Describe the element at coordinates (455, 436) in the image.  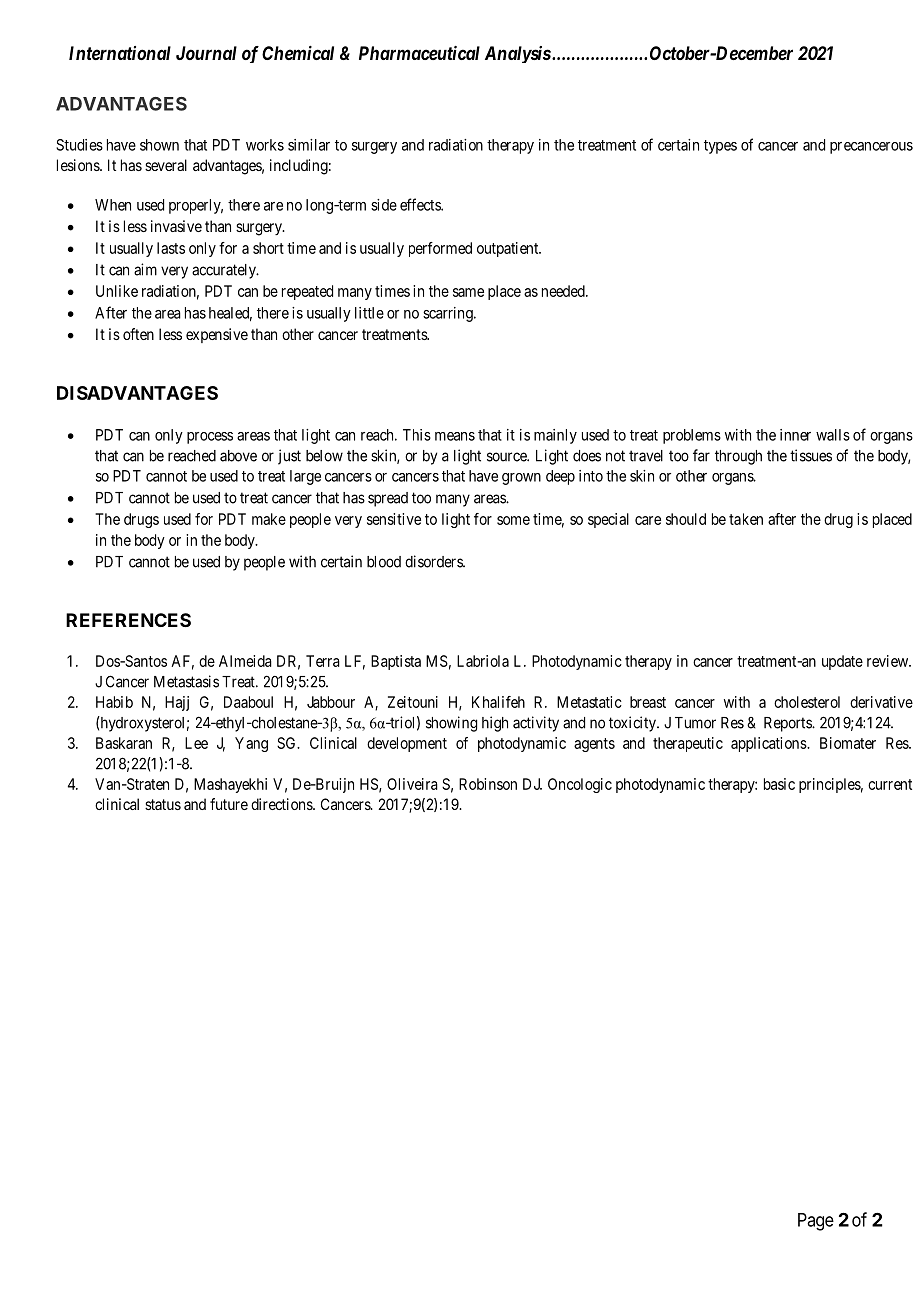
I see `means` at that location.
